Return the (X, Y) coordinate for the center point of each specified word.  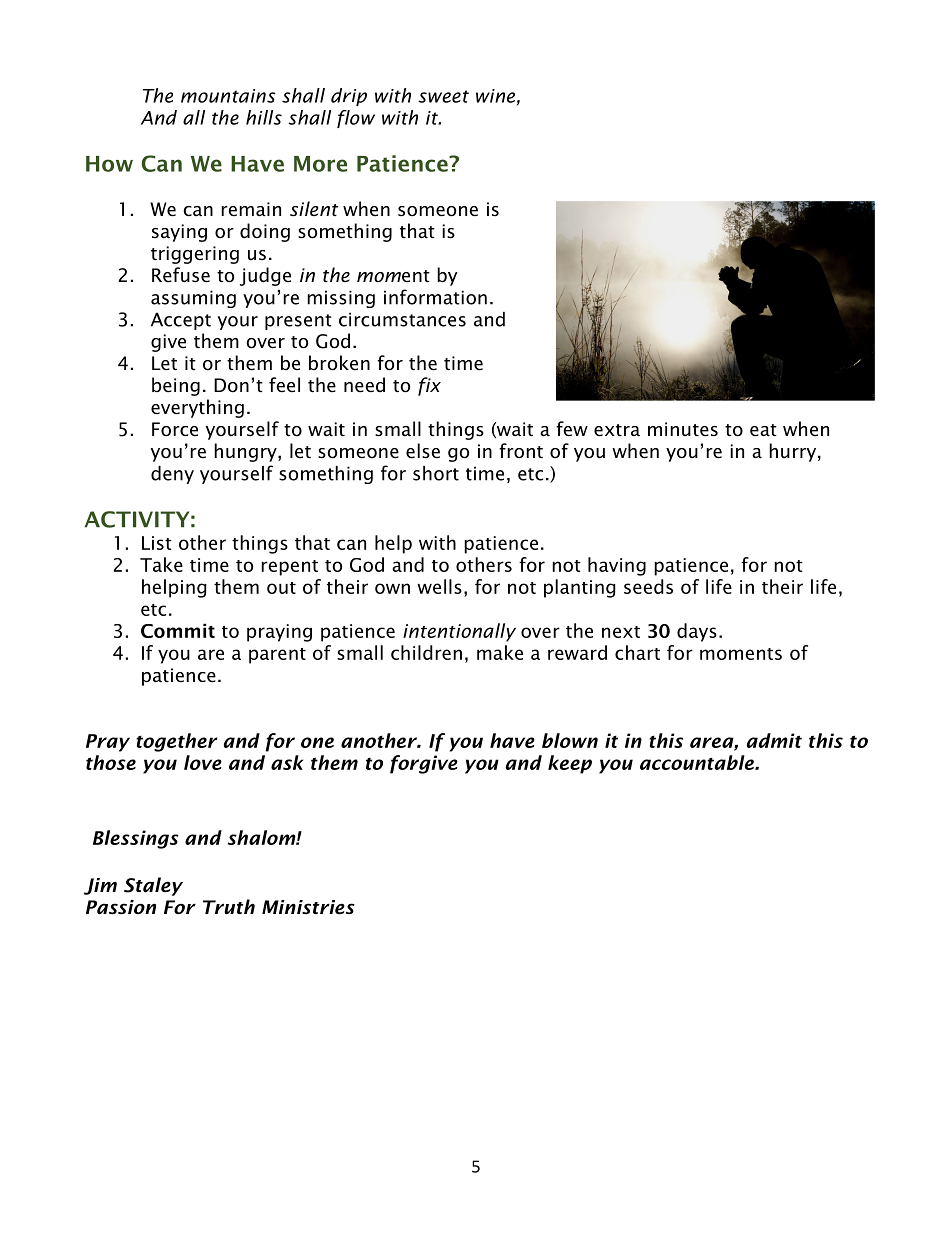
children (426, 652)
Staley (153, 886)
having (617, 566)
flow (356, 119)
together (177, 742)
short (436, 473)
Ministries (308, 907)
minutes (683, 429)
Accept (181, 321)
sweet (443, 96)
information (435, 297)
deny (172, 475)
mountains (228, 96)
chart (637, 652)
